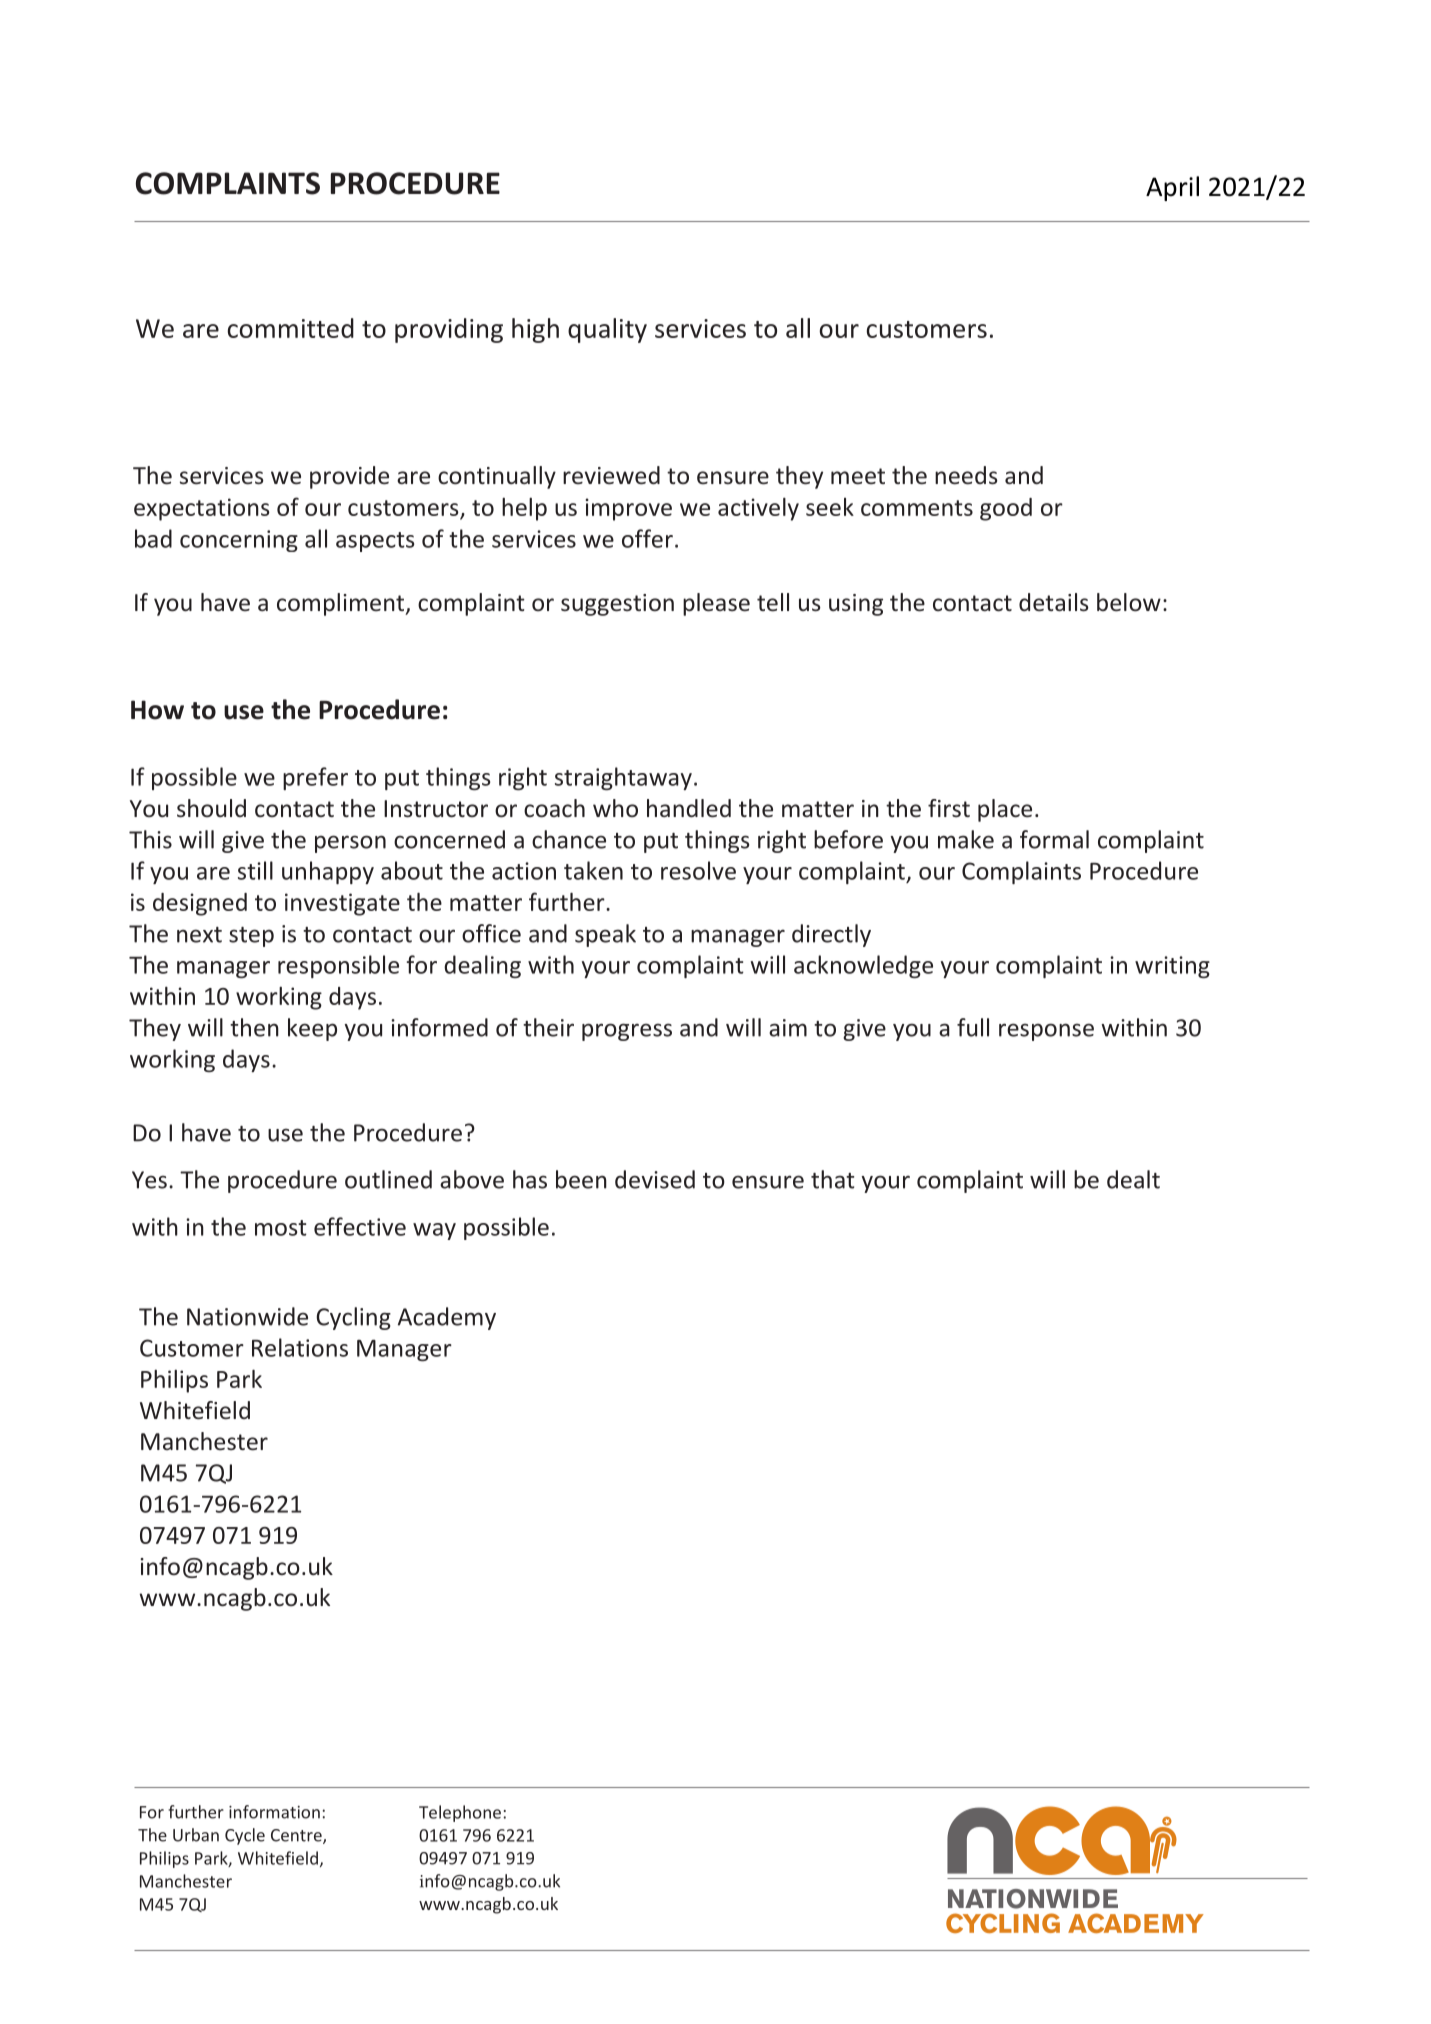 This page has height=2024, width=1431. Describe the element at coordinates (291, 328) in the page. I see `committed` at that location.
